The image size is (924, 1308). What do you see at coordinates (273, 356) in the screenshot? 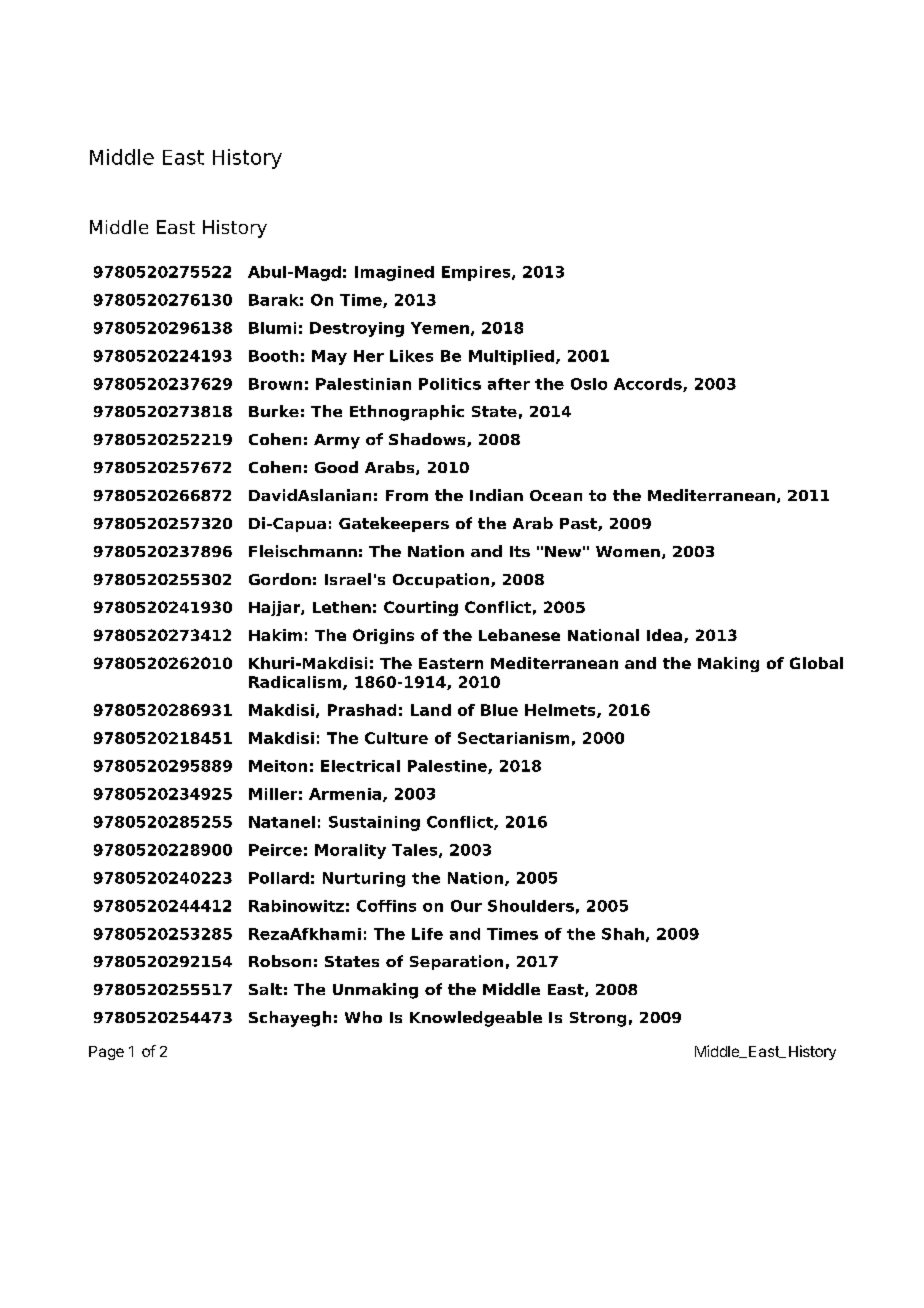
I see `Booth` at bounding box center [273, 356].
